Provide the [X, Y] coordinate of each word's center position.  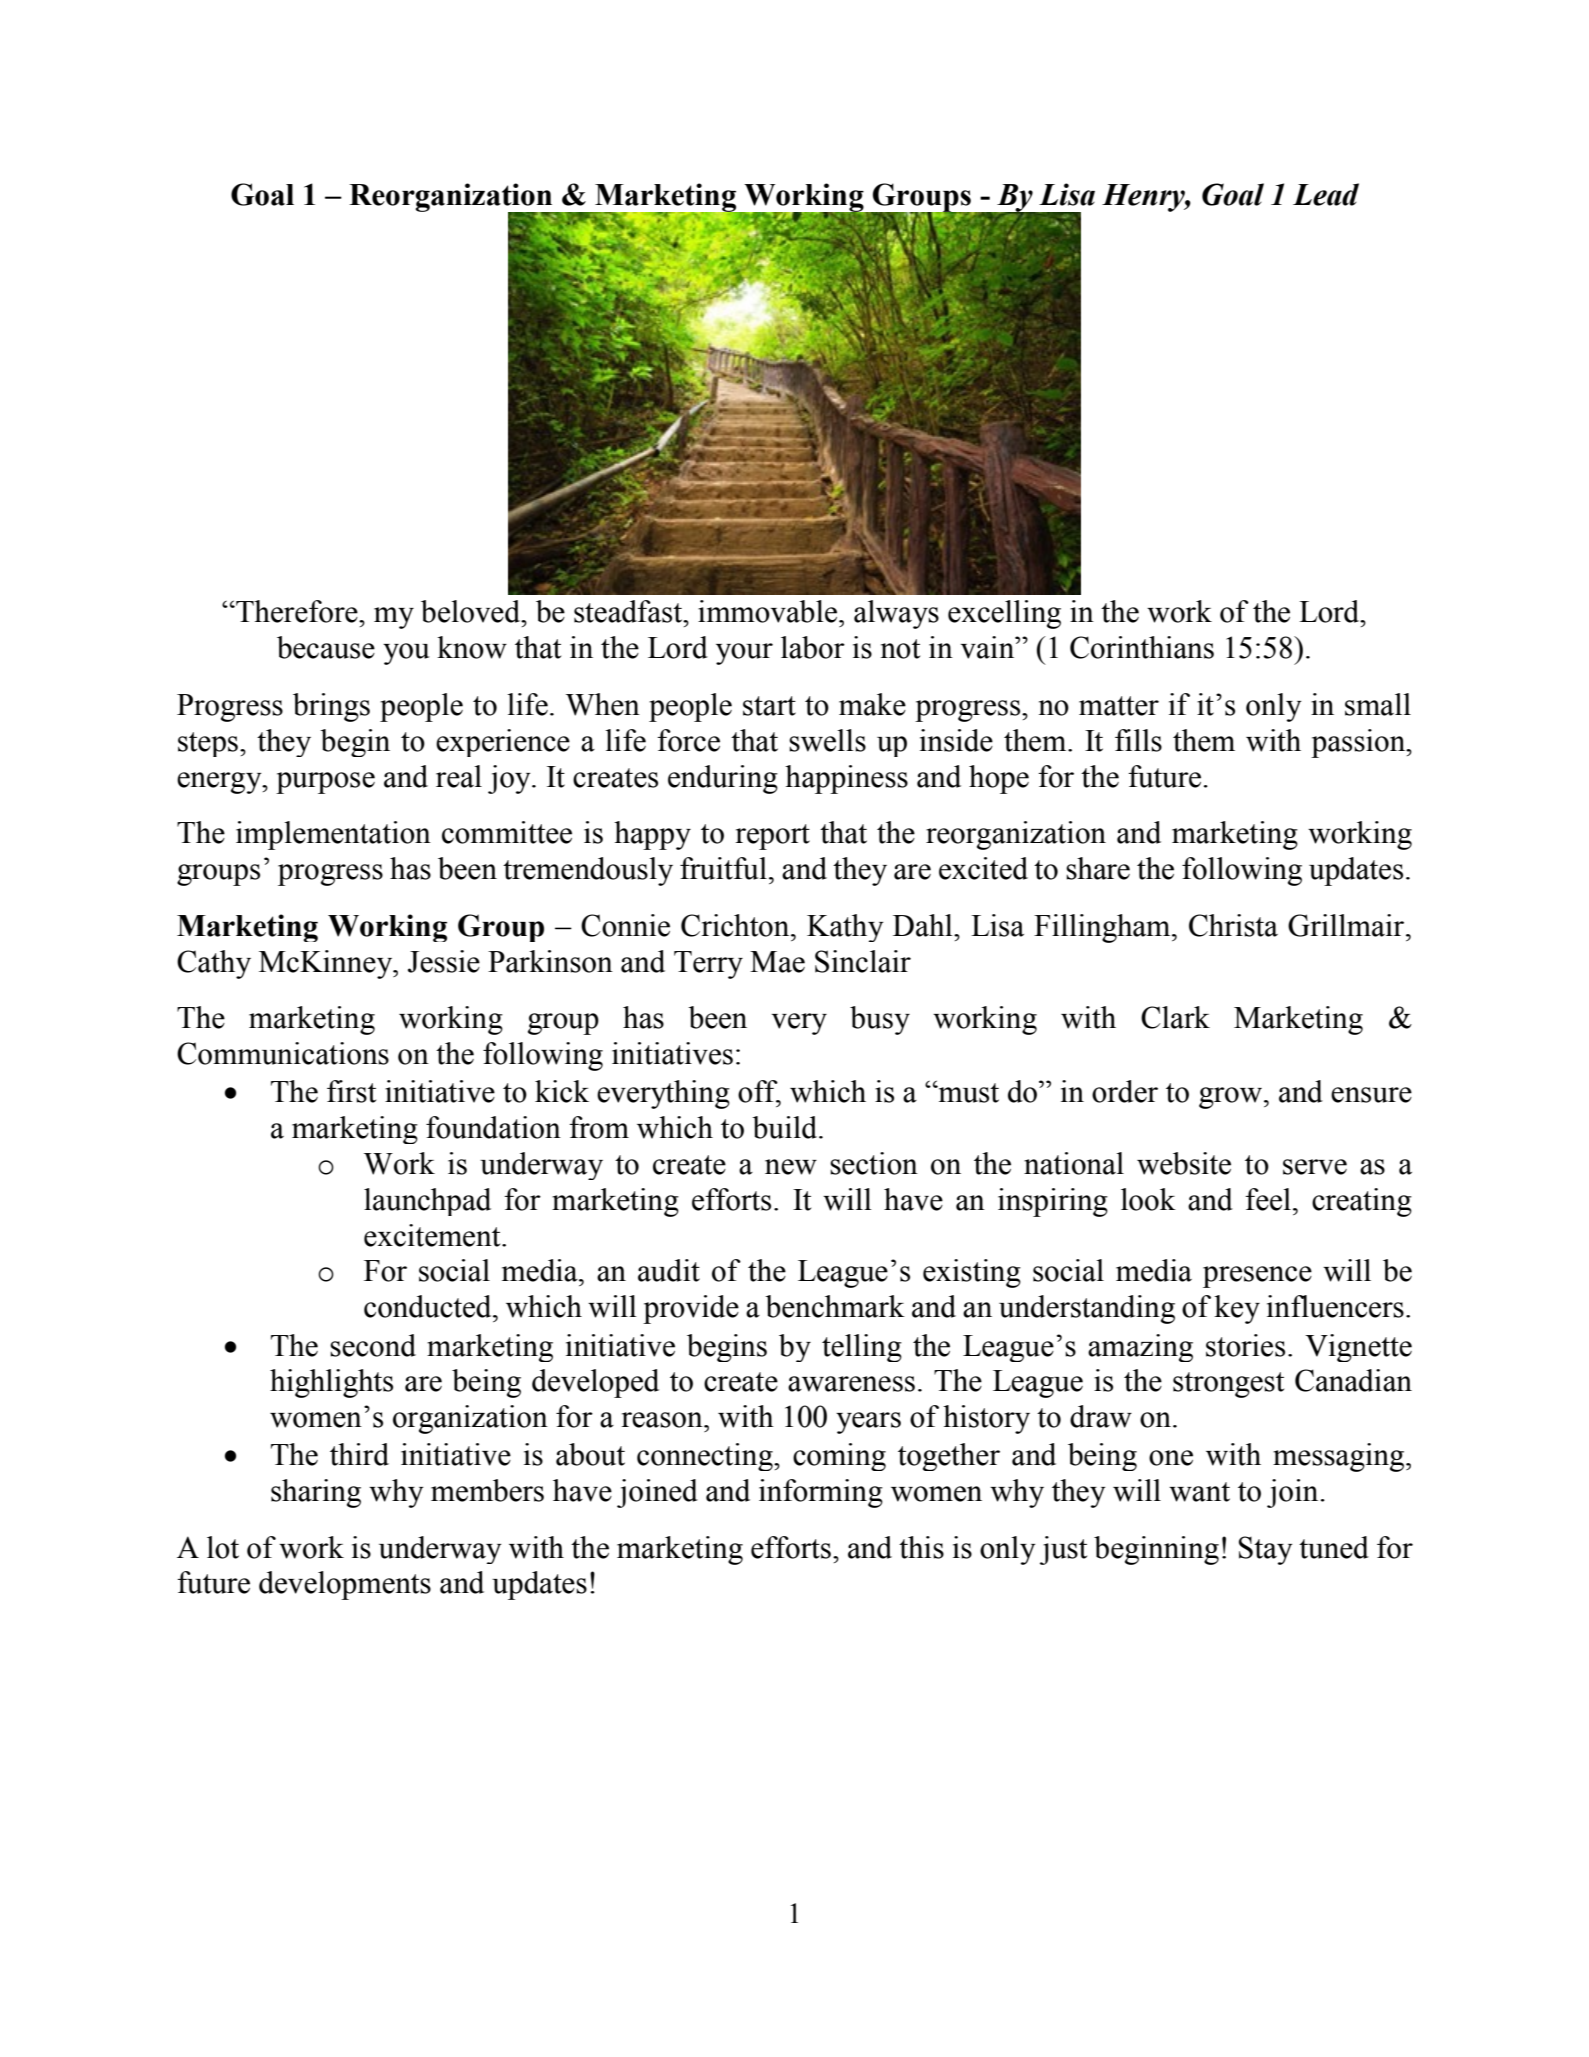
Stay [1266, 1550]
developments [345, 1585]
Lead [1326, 194]
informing [821, 1493]
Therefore [297, 611]
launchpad [427, 1202]
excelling [1004, 614]
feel [1268, 1199]
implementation [333, 835]
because [326, 647]
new [791, 1167]
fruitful [723, 868]
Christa [1233, 925]
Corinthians [1142, 647]
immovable [769, 611]
